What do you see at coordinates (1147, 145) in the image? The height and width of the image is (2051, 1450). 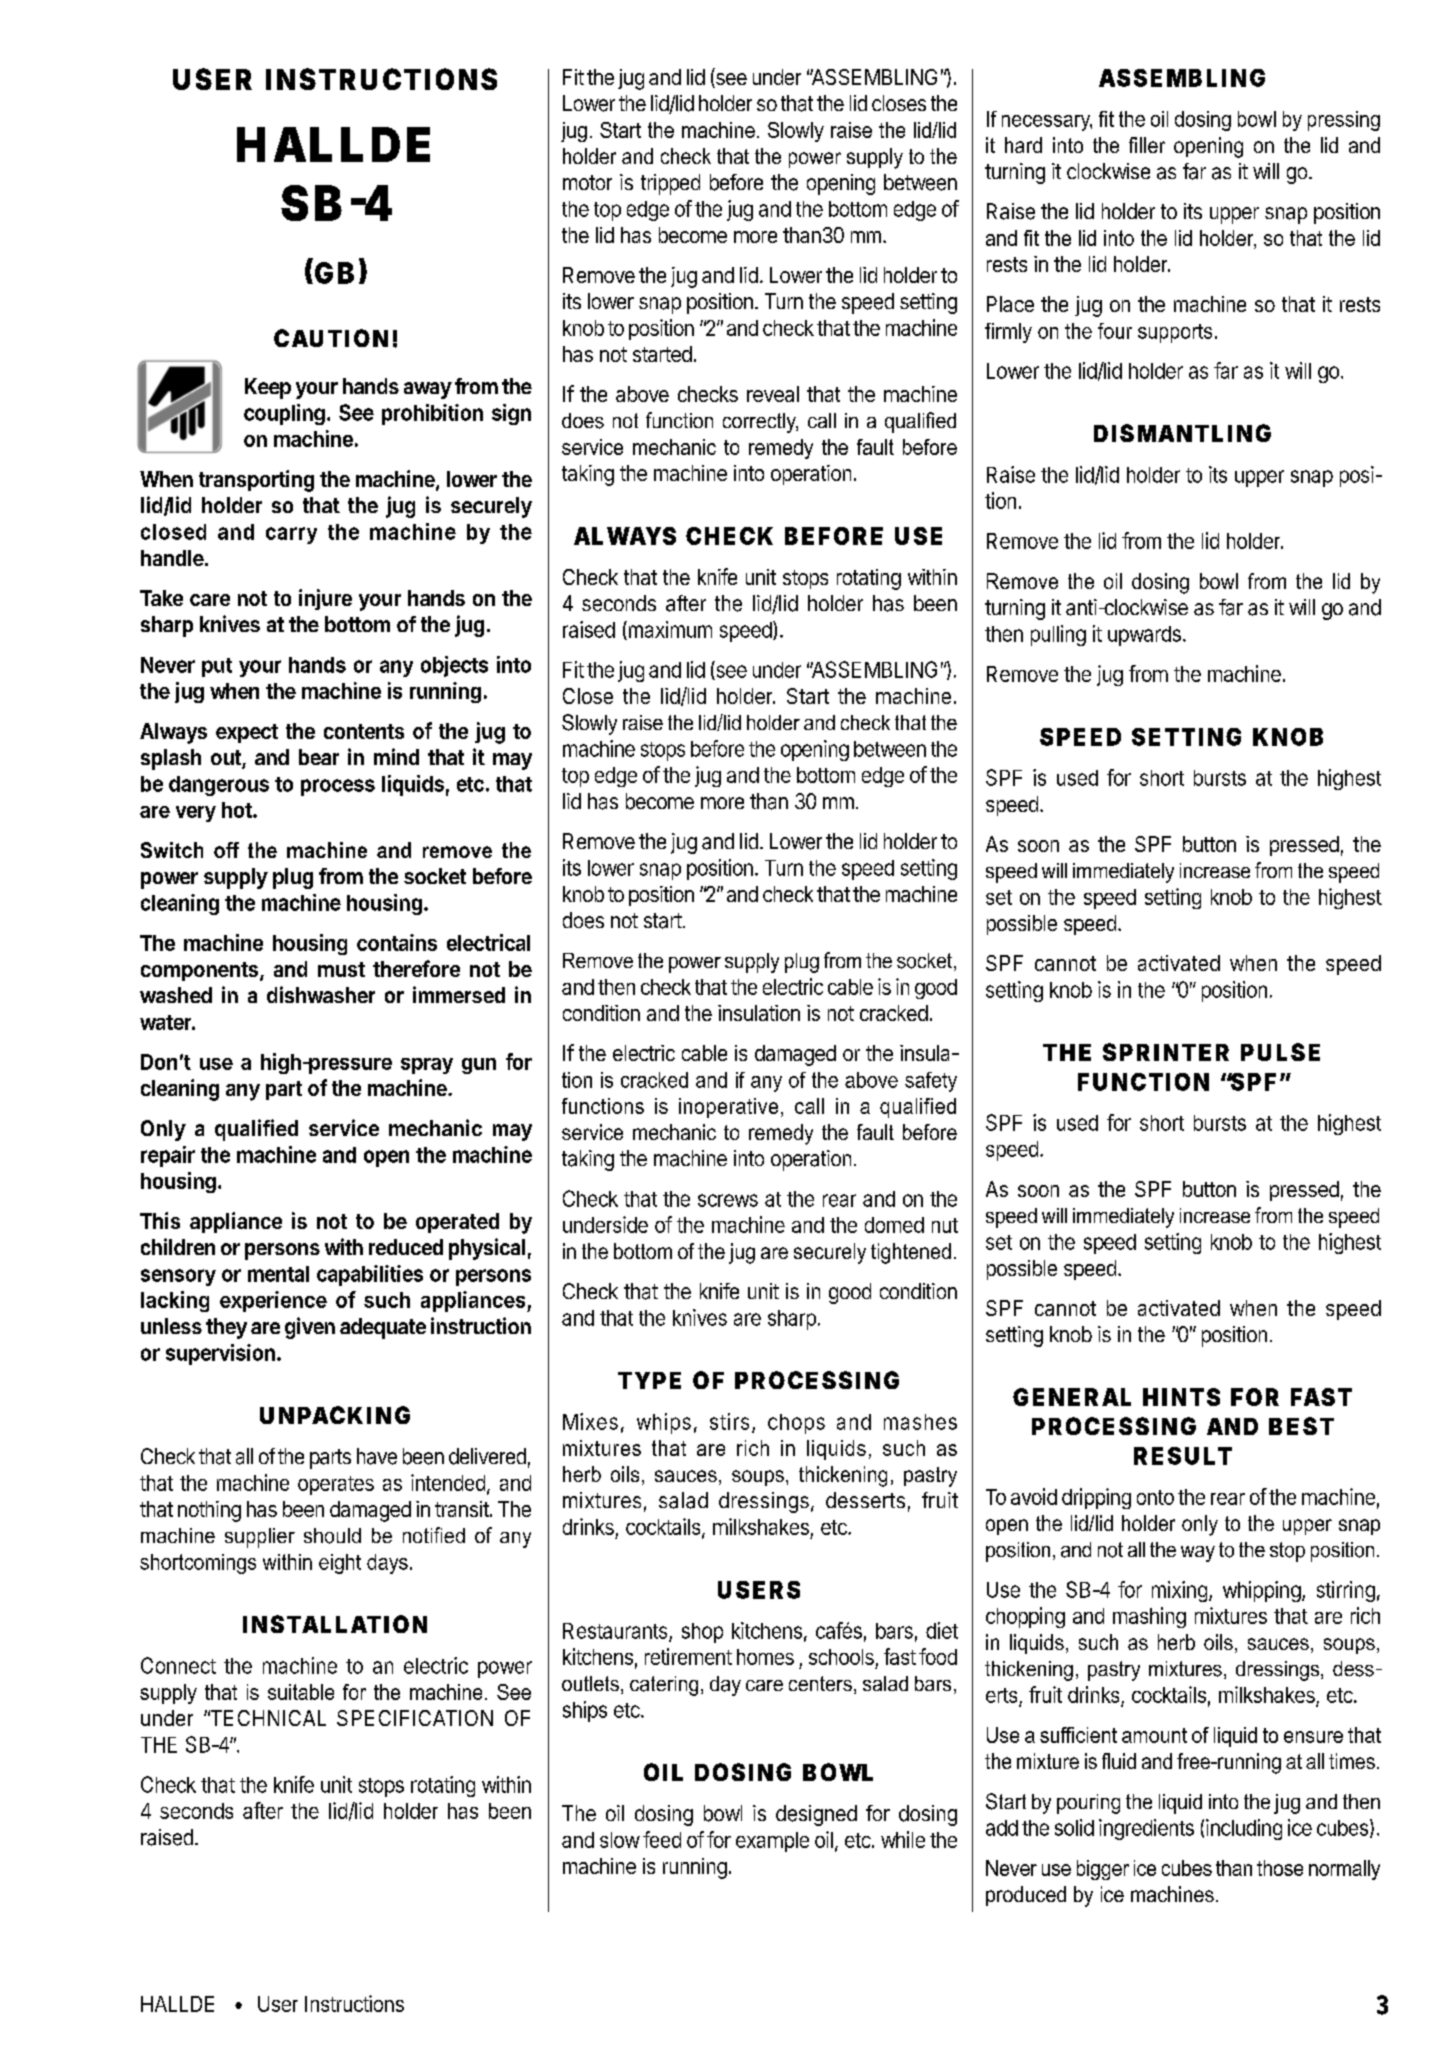 I see `filler` at bounding box center [1147, 145].
